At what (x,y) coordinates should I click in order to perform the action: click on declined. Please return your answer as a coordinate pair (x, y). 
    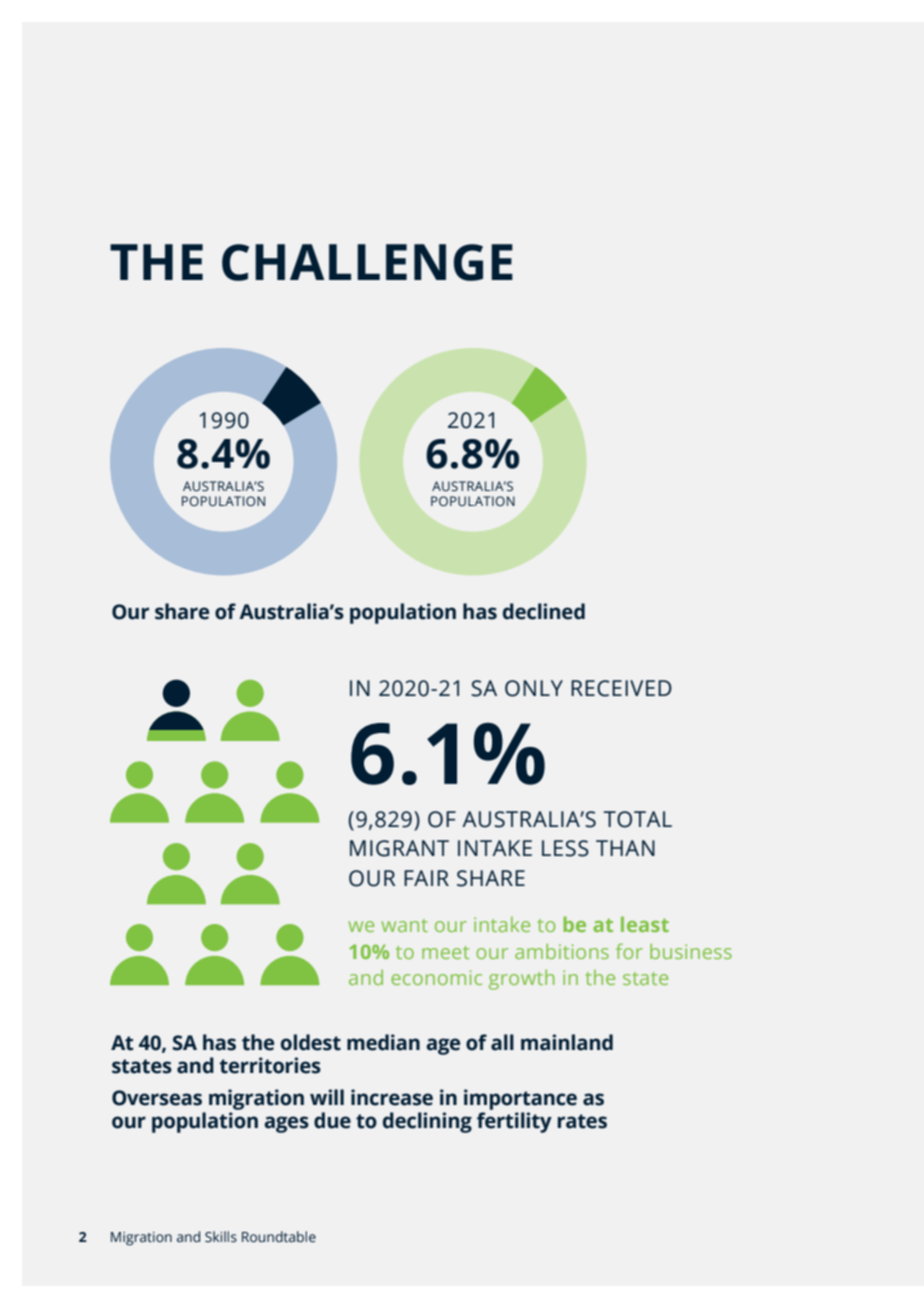
    Looking at the image, I should click on (544, 611).
